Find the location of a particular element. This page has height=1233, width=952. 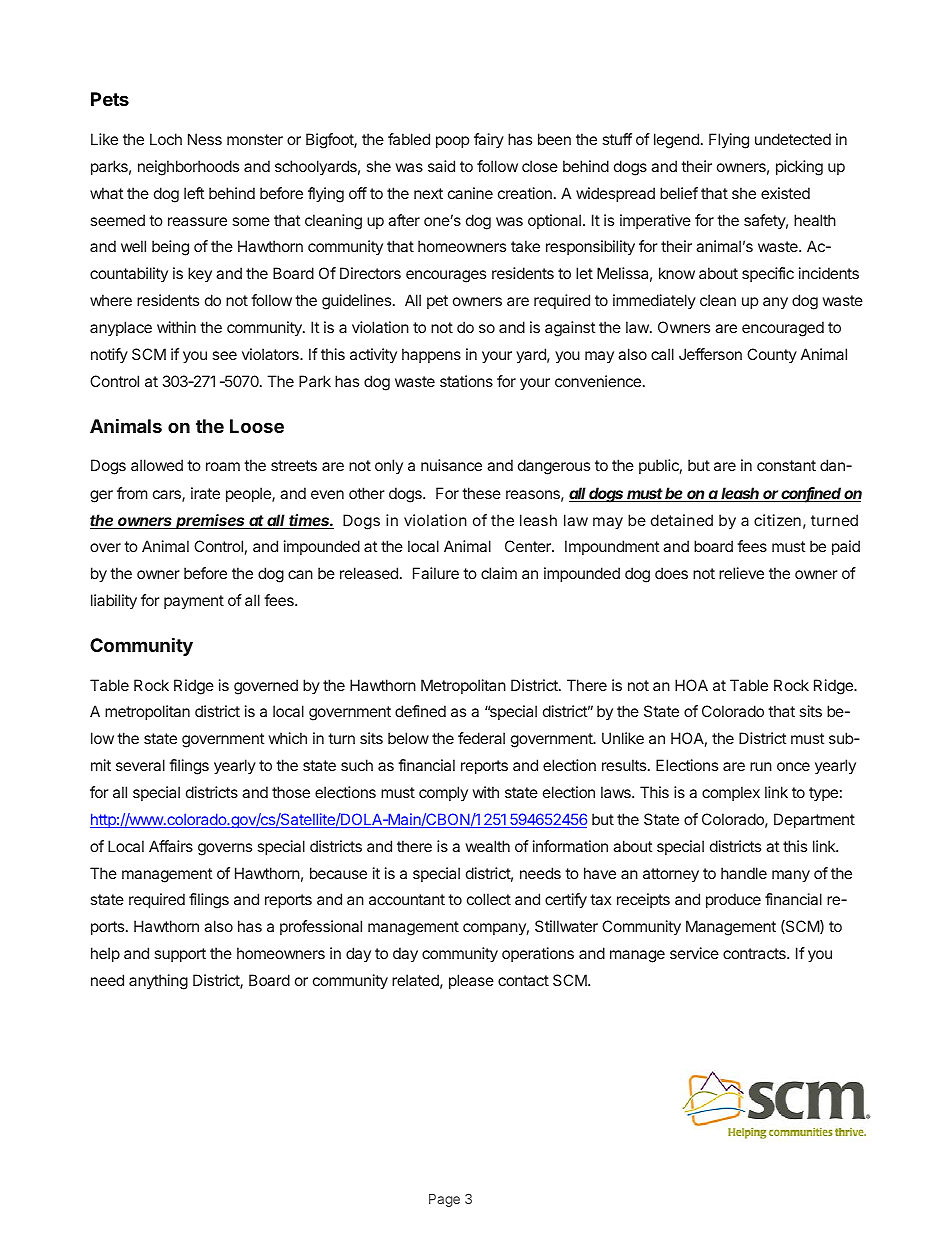

fairy is located at coordinates (489, 140).
